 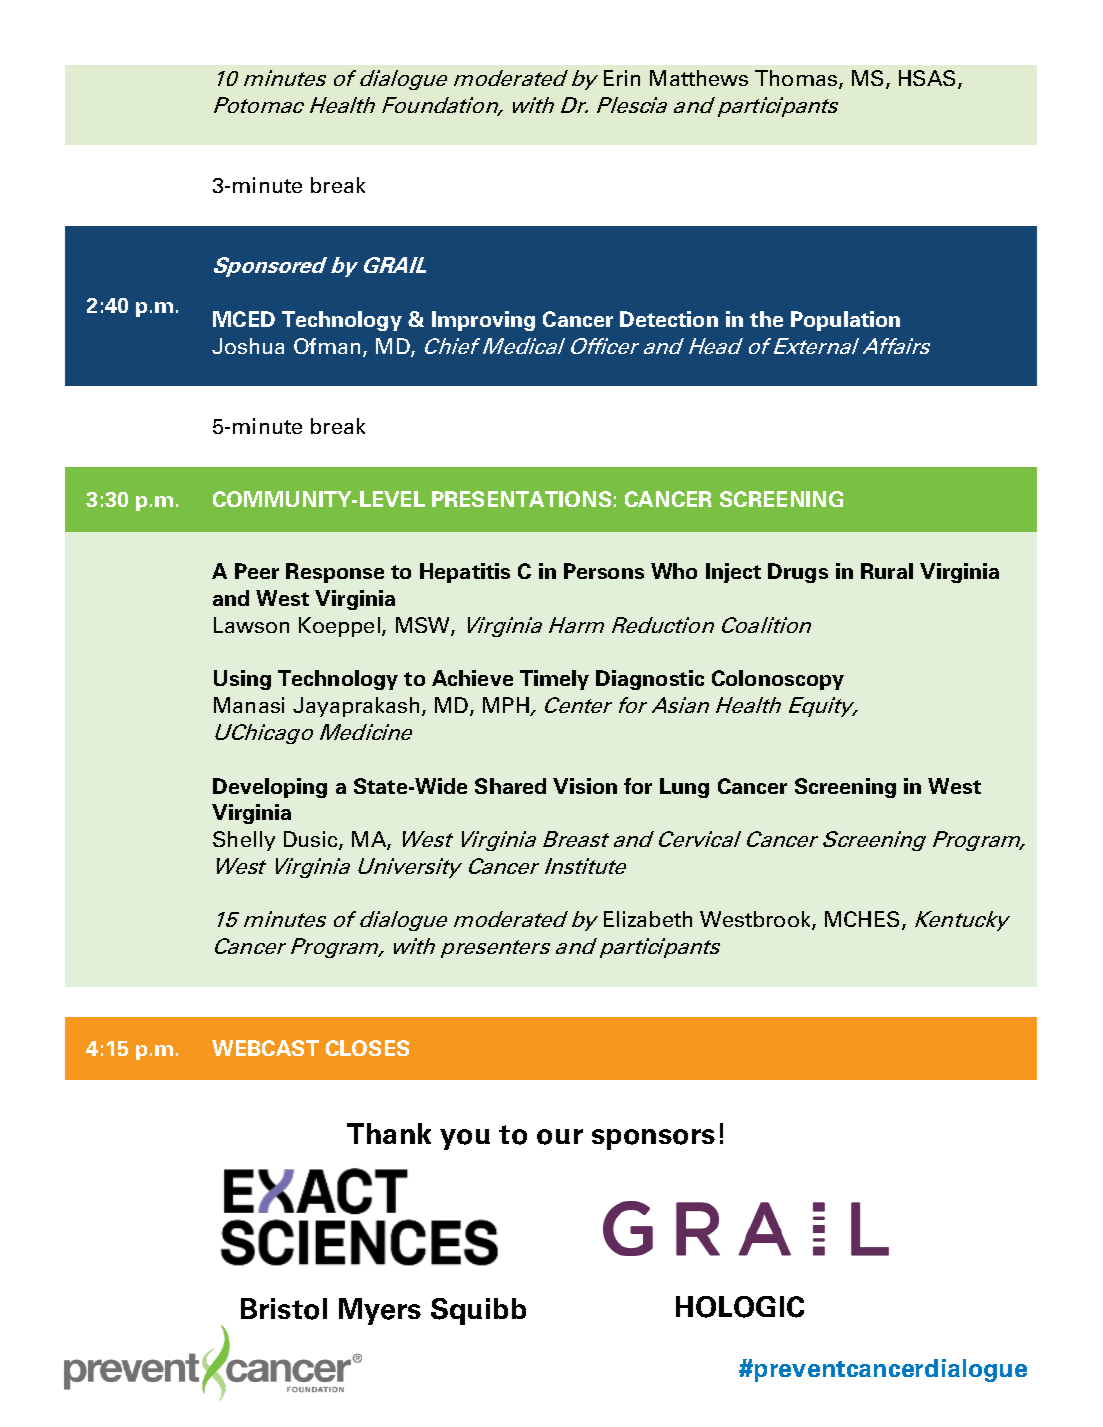 What do you see at coordinates (248, 346) in the screenshot?
I see `Joshua` at bounding box center [248, 346].
